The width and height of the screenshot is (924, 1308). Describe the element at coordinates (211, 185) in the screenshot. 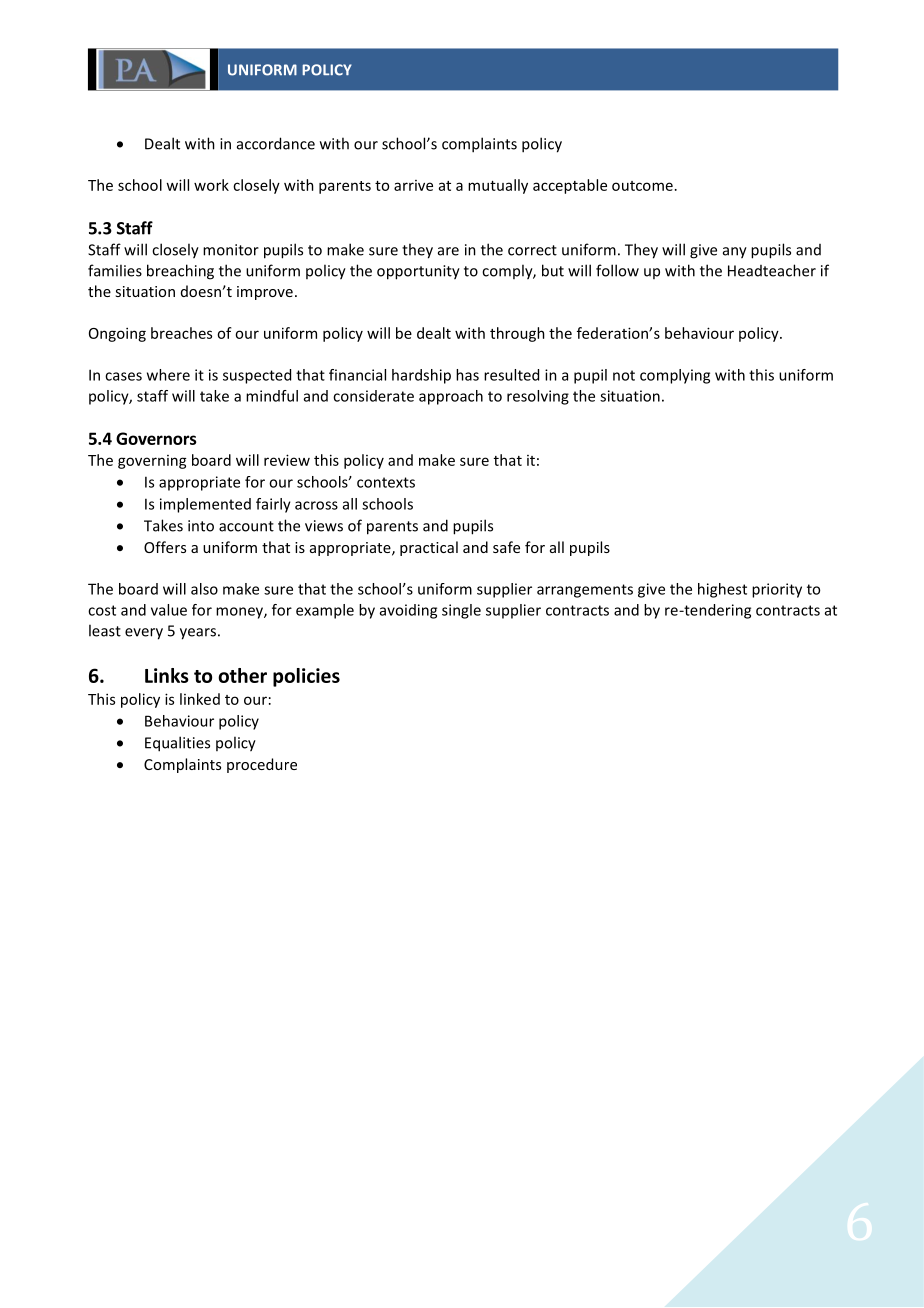

I see `work` at that location.
